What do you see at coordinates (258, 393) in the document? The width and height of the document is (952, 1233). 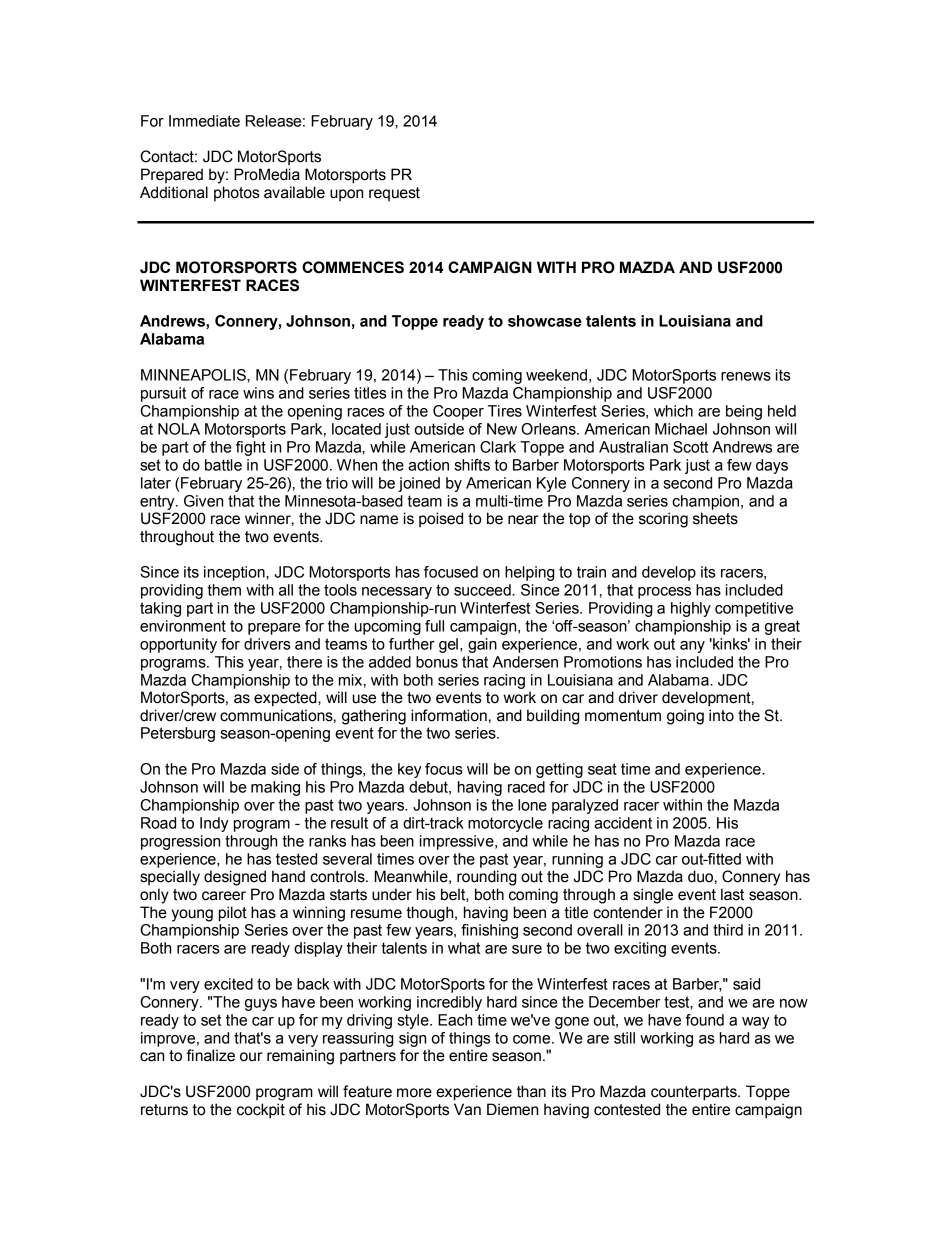 I see `wins` at bounding box center [258, 393].
